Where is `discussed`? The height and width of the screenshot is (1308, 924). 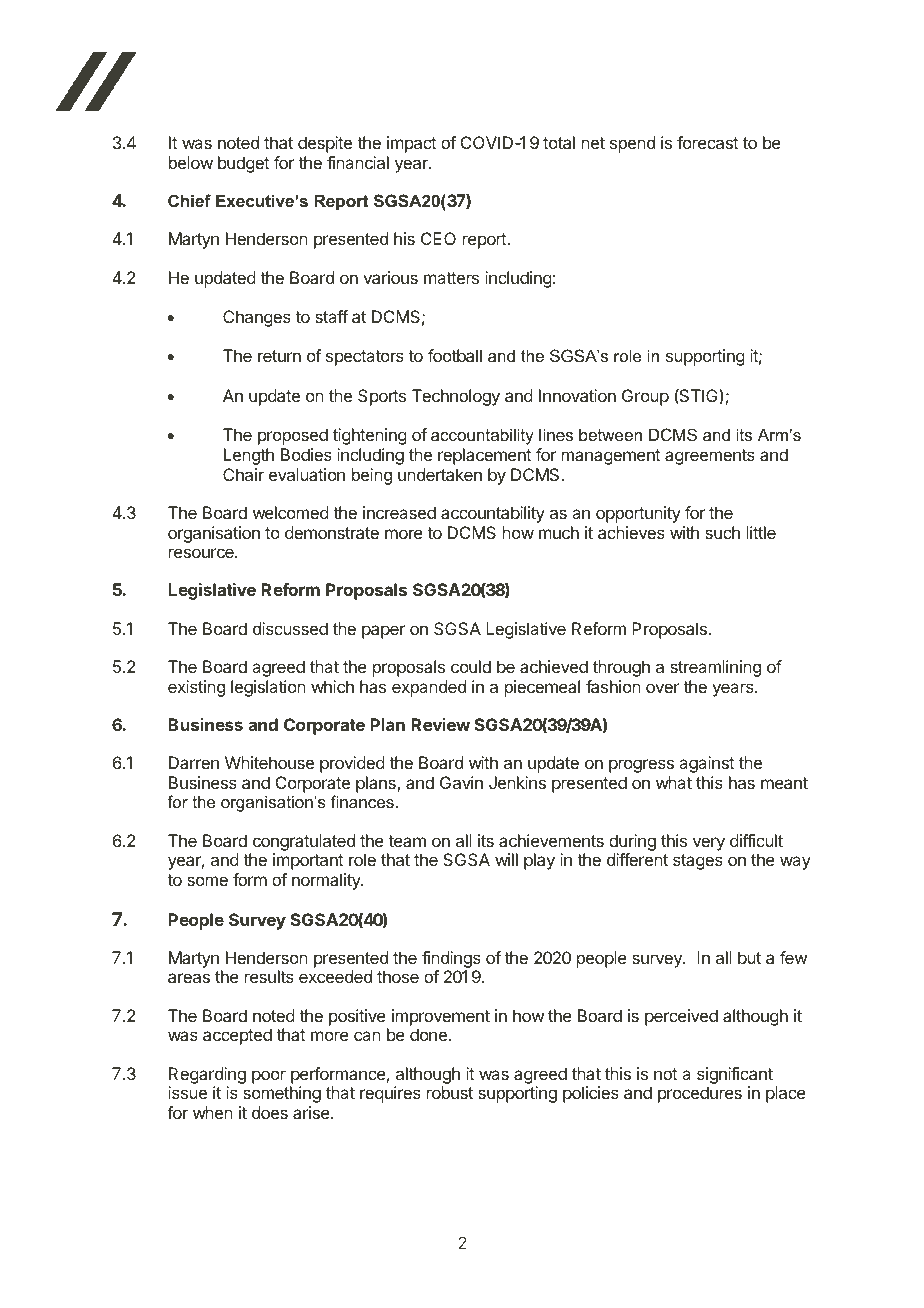
discussed is located at coordinates (290, 628).
